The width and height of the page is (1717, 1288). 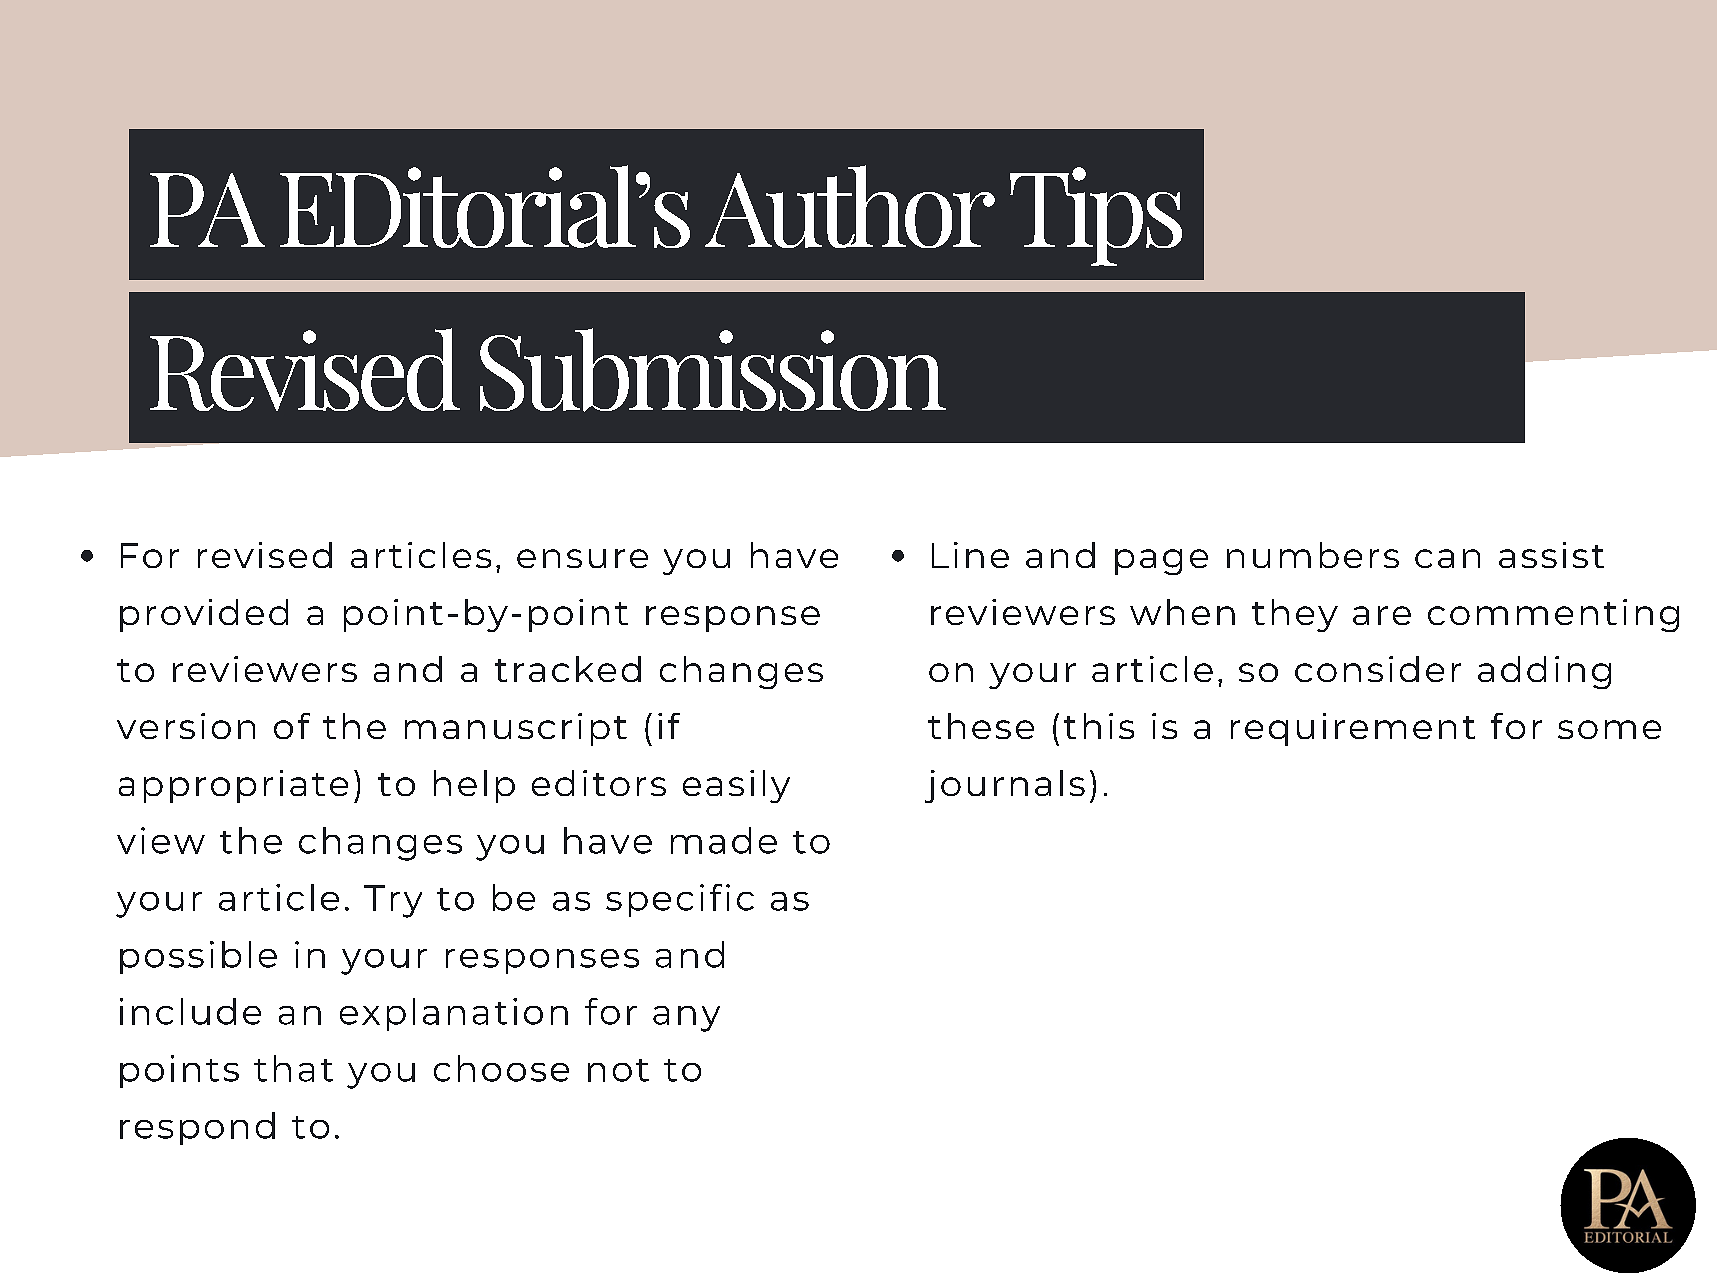 What do you see at coordinates (1447, 558) in the page?
I see `can` at bounding box center [1447, 558].
